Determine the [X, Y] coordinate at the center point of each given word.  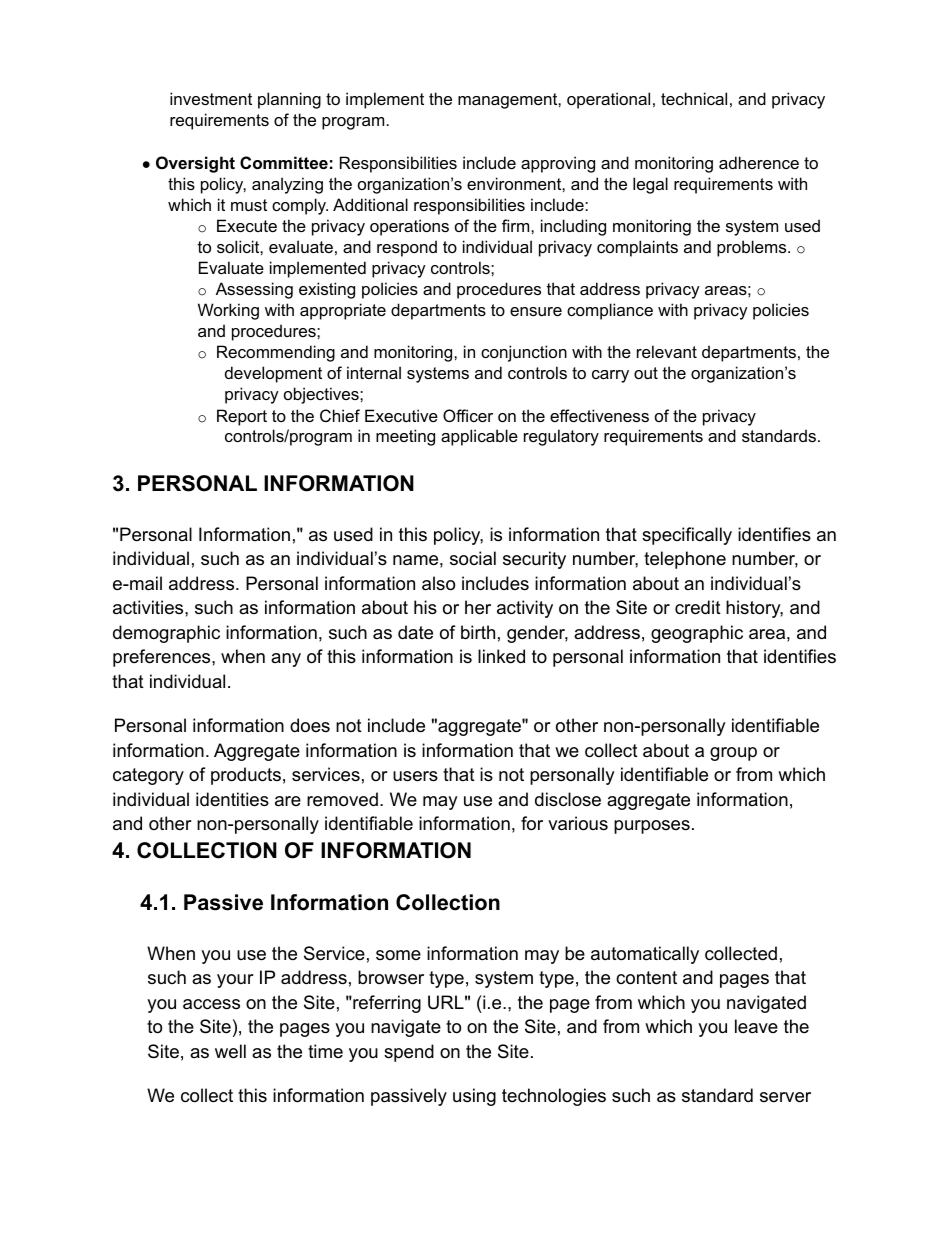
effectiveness [599, 415]
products [246, 776]
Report [242, 417]
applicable [479, 437]
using [474, 1097]
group [733, 754]
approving [558, 164]
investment [211, 98]
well [230, 1051]
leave [756, 1026]
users [415, 776]
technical [694, 98]
